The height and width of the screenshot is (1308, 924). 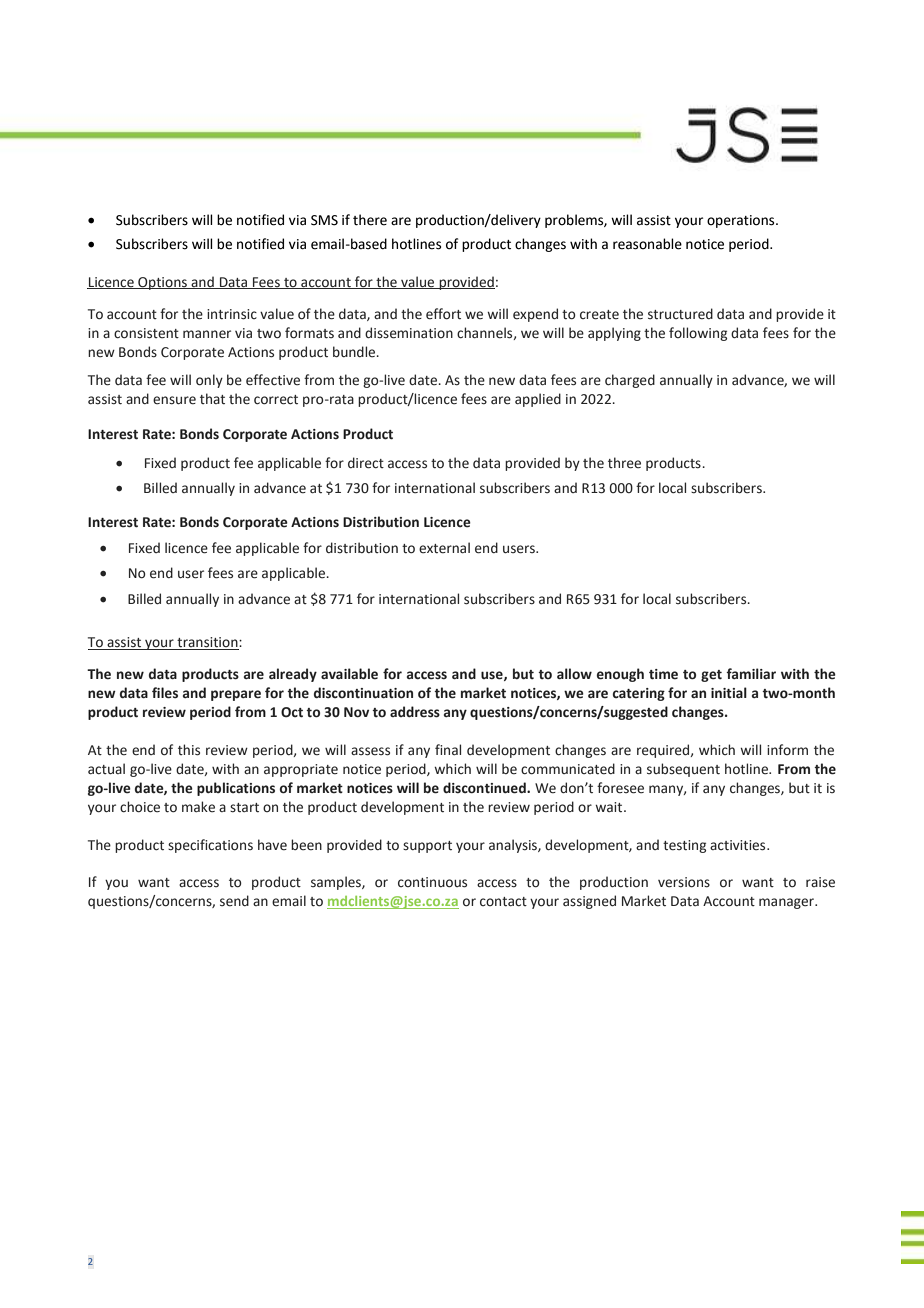 I want to click on Options, so click(x=162, y=283).
